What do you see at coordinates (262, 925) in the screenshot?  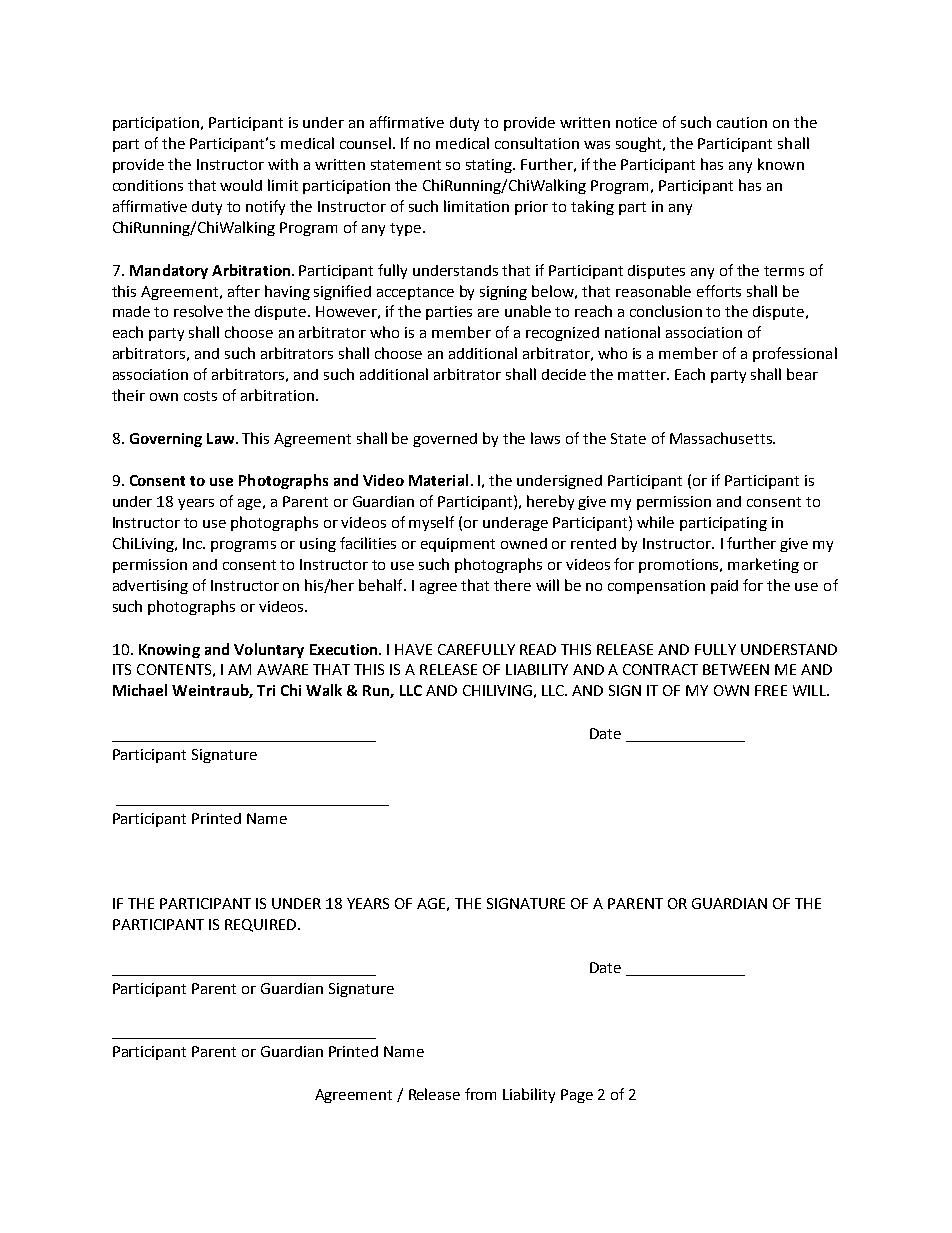 I see `REQUIRED` at bounding box center [262, 925].
